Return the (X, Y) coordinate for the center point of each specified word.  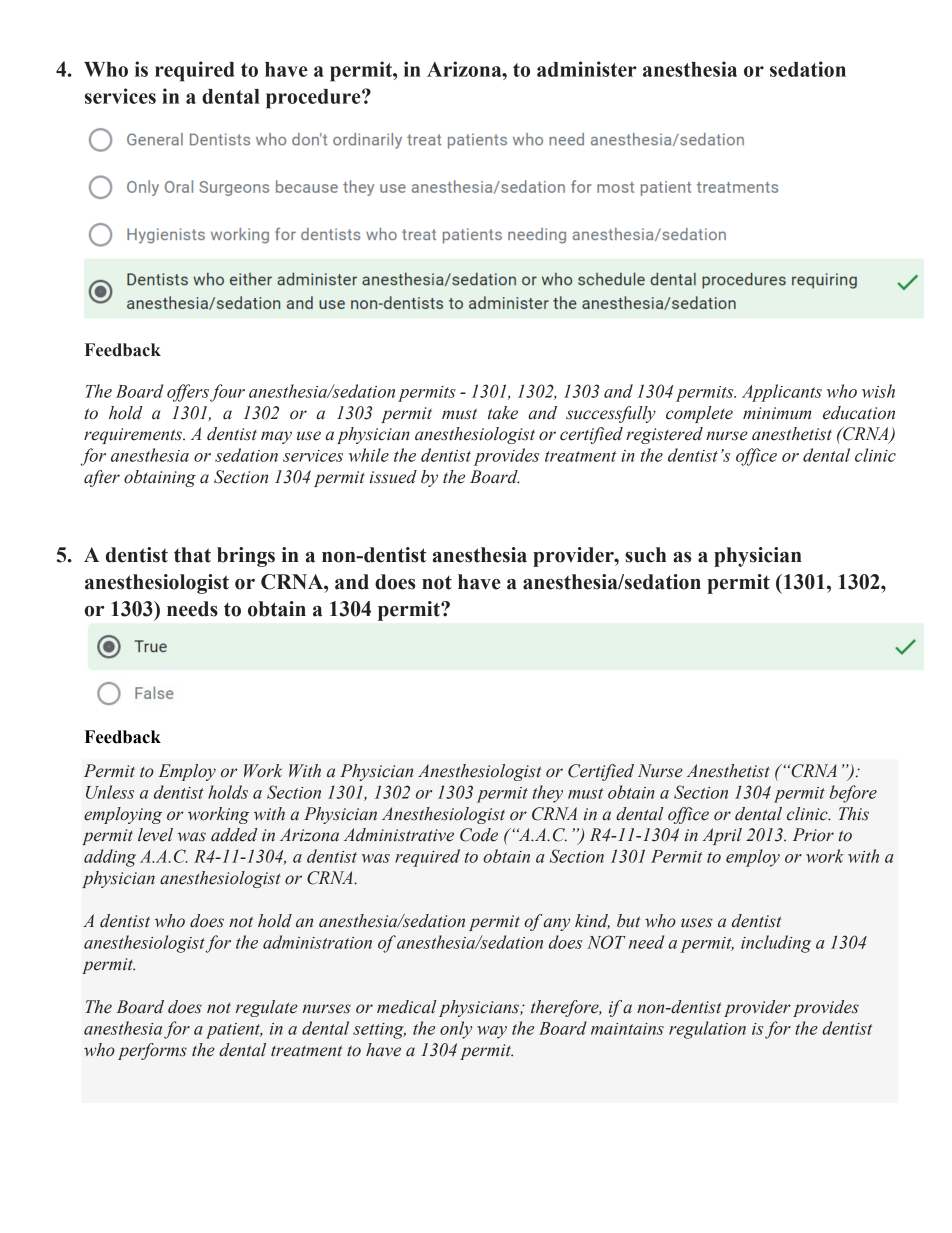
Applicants (782, 393)
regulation (707, 1030)
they (548, 794)
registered (664, 435)
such (645, 555)
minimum (777, 413)
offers (188, 393)
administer (587, 69)
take (503, 413)
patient (234, 1031)
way (492, 1032)
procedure (314, 99)
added (234, 835)
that (192, 555)
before (853, 794)
